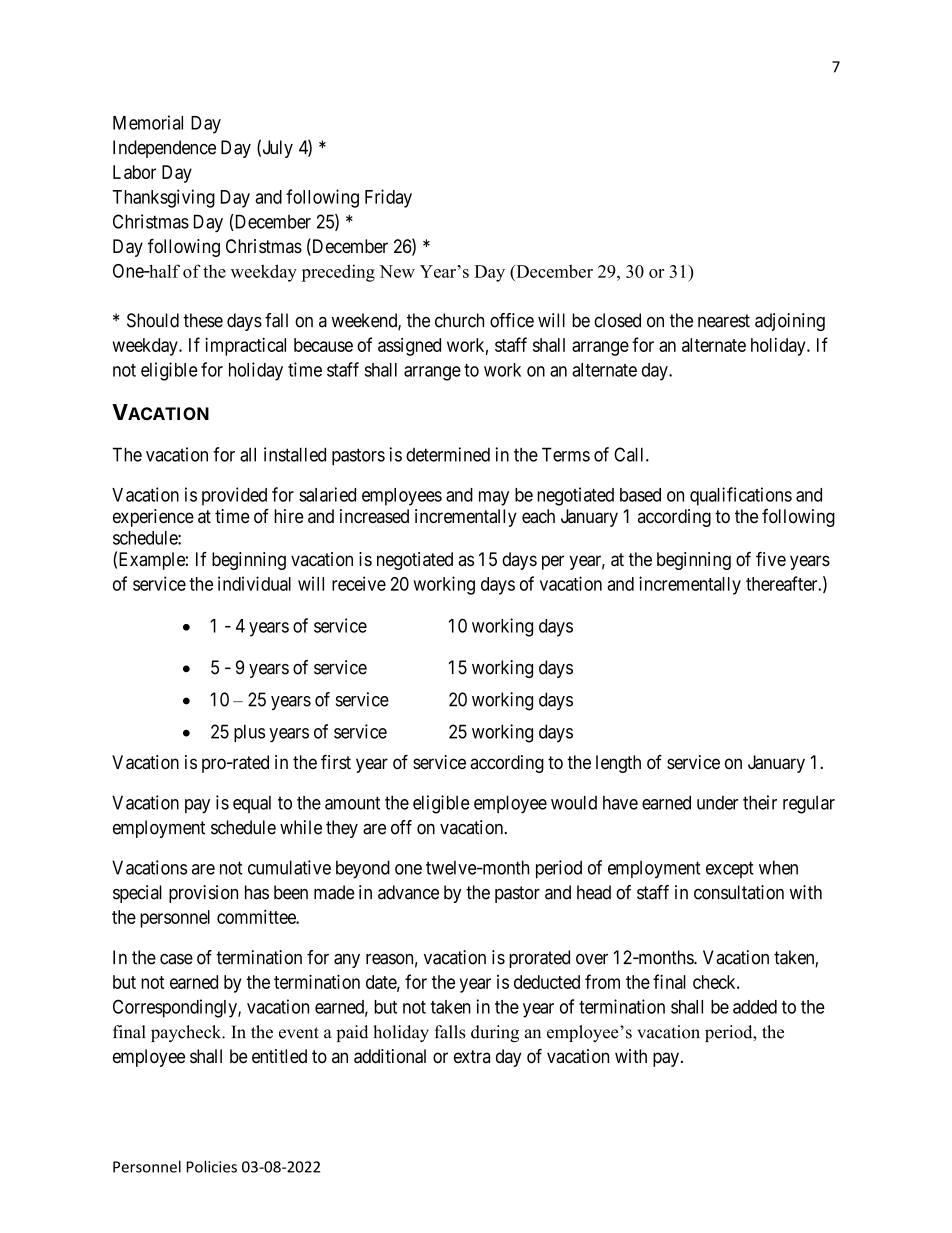  I want to click on equal, so click(252, 804).
